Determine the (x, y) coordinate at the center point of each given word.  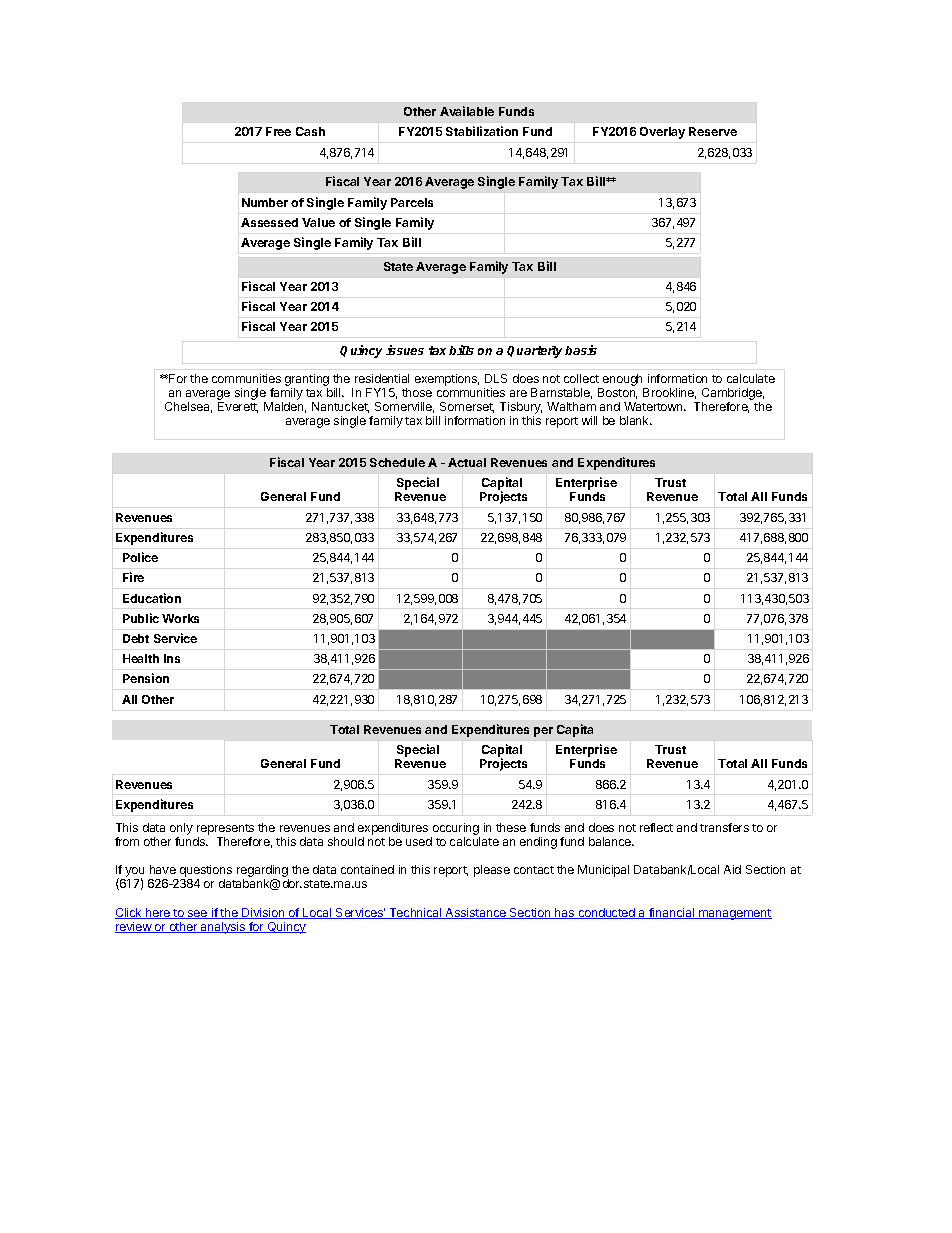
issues (405, 350)
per (543, 732)
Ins (172, 658)
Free (278, 131)
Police (140, 557)
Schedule (397, 462)
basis (581, 350)
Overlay (662, 133)
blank (636, 420)
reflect (656, 827)
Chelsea (188, 407)
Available (467, 111)
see (198, 914)
